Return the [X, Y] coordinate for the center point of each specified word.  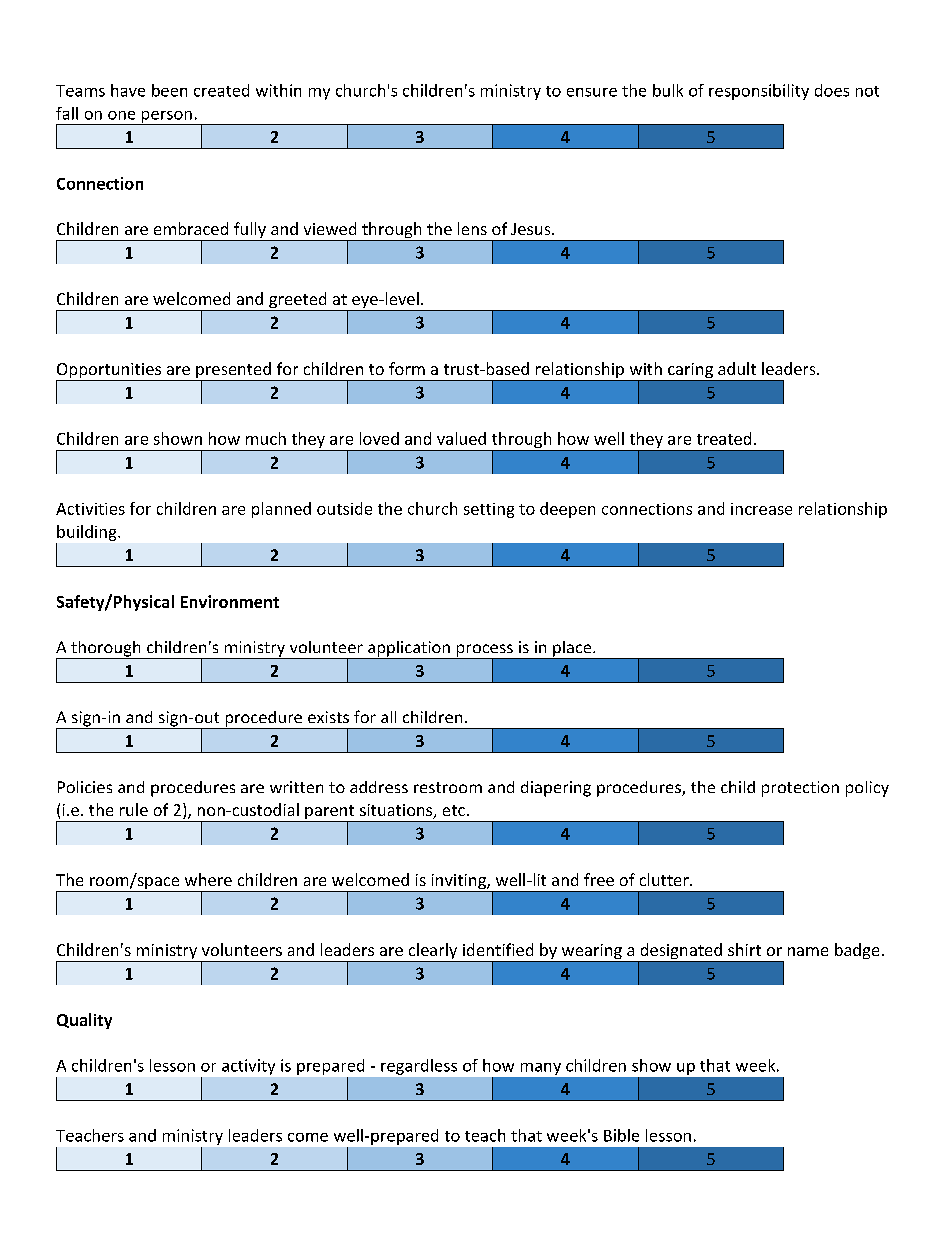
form [407, 368]
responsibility [759, 92]
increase [761, 509]
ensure [592, 92]
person [166, 118]
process [484, 651]
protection [800, 789]
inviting [458, 883]
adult [737, 368]
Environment [230, 601]
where [208, 879]
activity [248, 1067]
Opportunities [110, 372]
